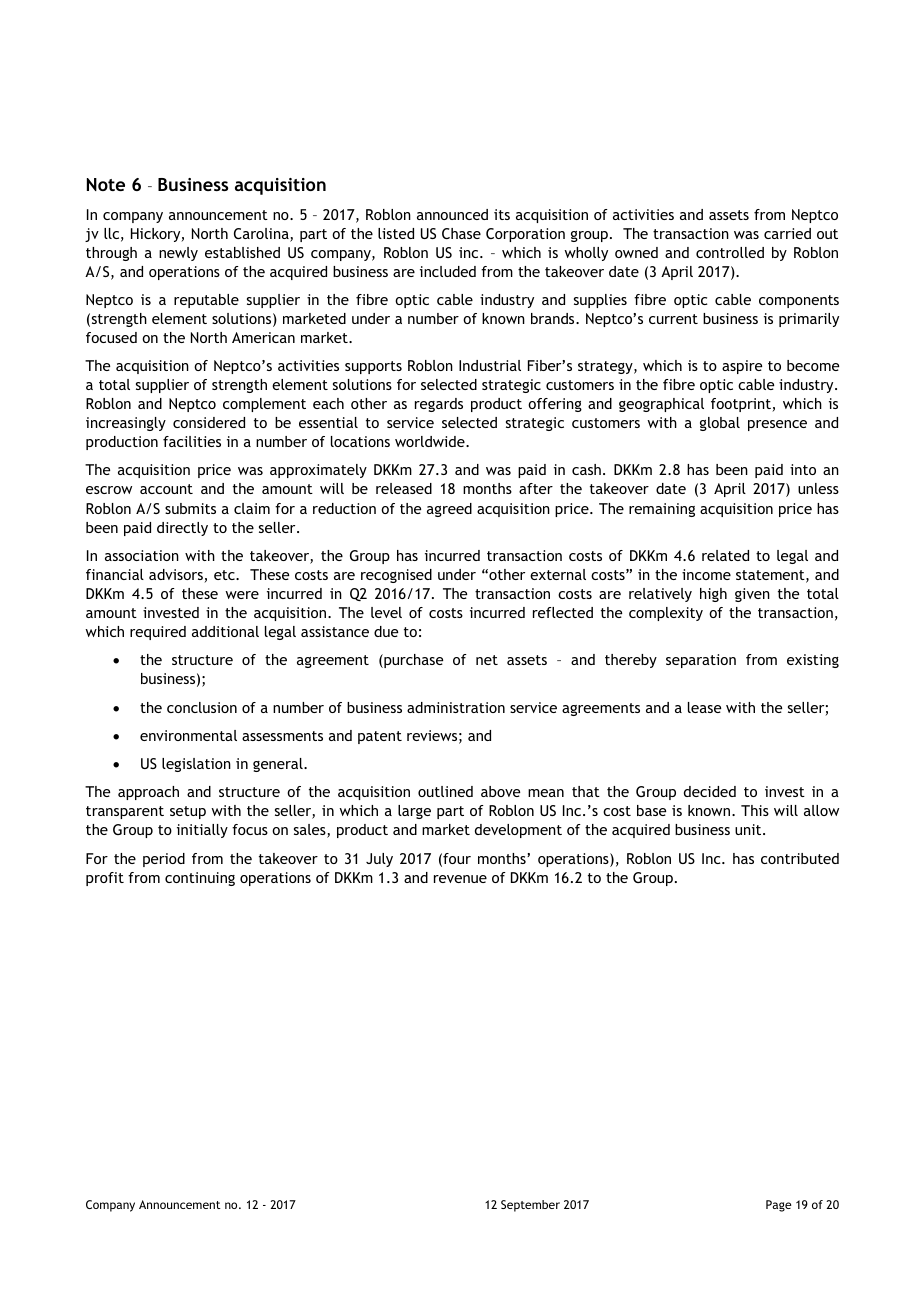 This screenshot has height=1308, width=924. I want to click on related, so click(725, 555).
